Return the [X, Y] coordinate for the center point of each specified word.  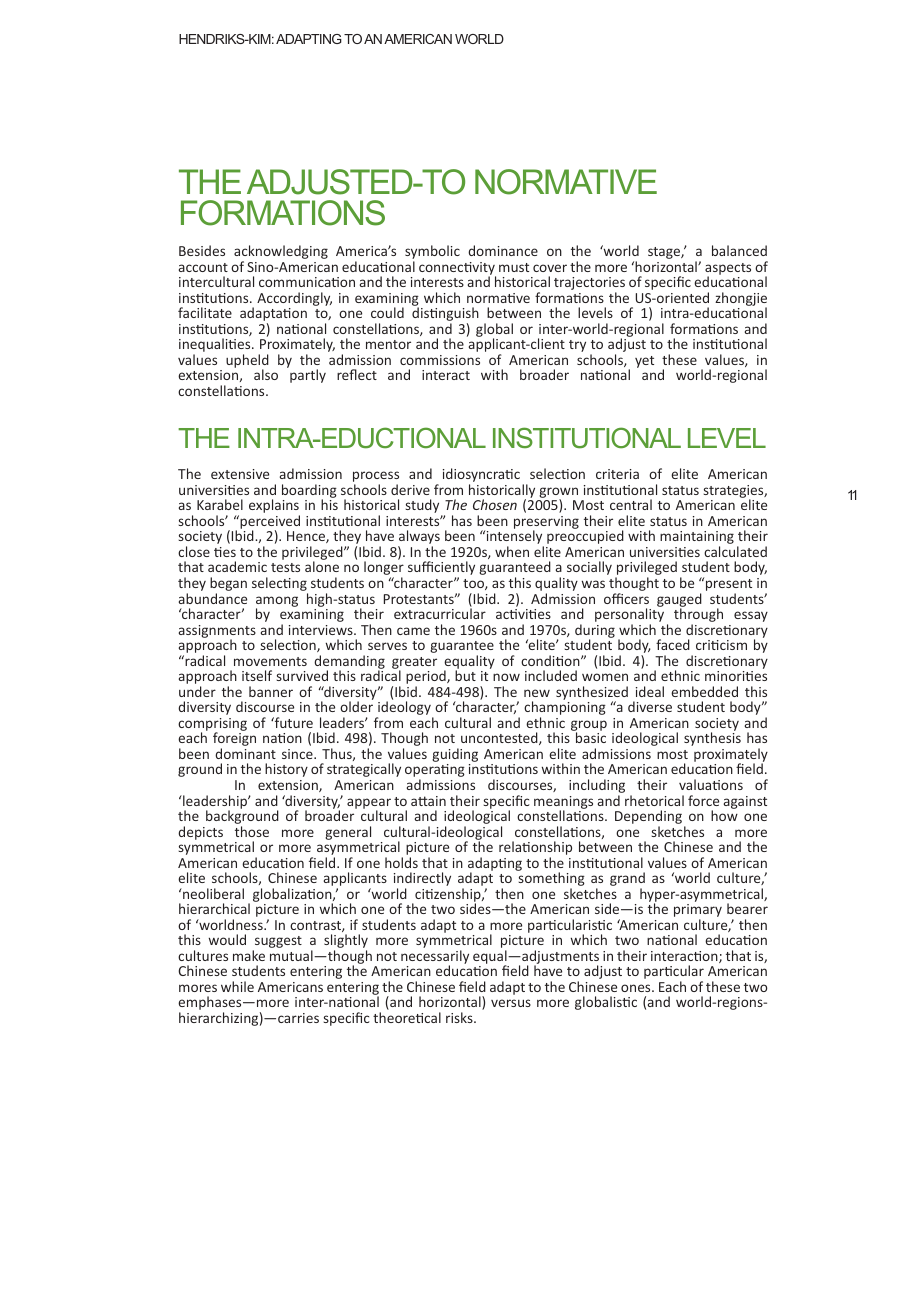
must [514, 267]
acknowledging [281, 253]
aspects [728, 270]
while [237, 986]
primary [698, 912]
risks [460, 1017]
